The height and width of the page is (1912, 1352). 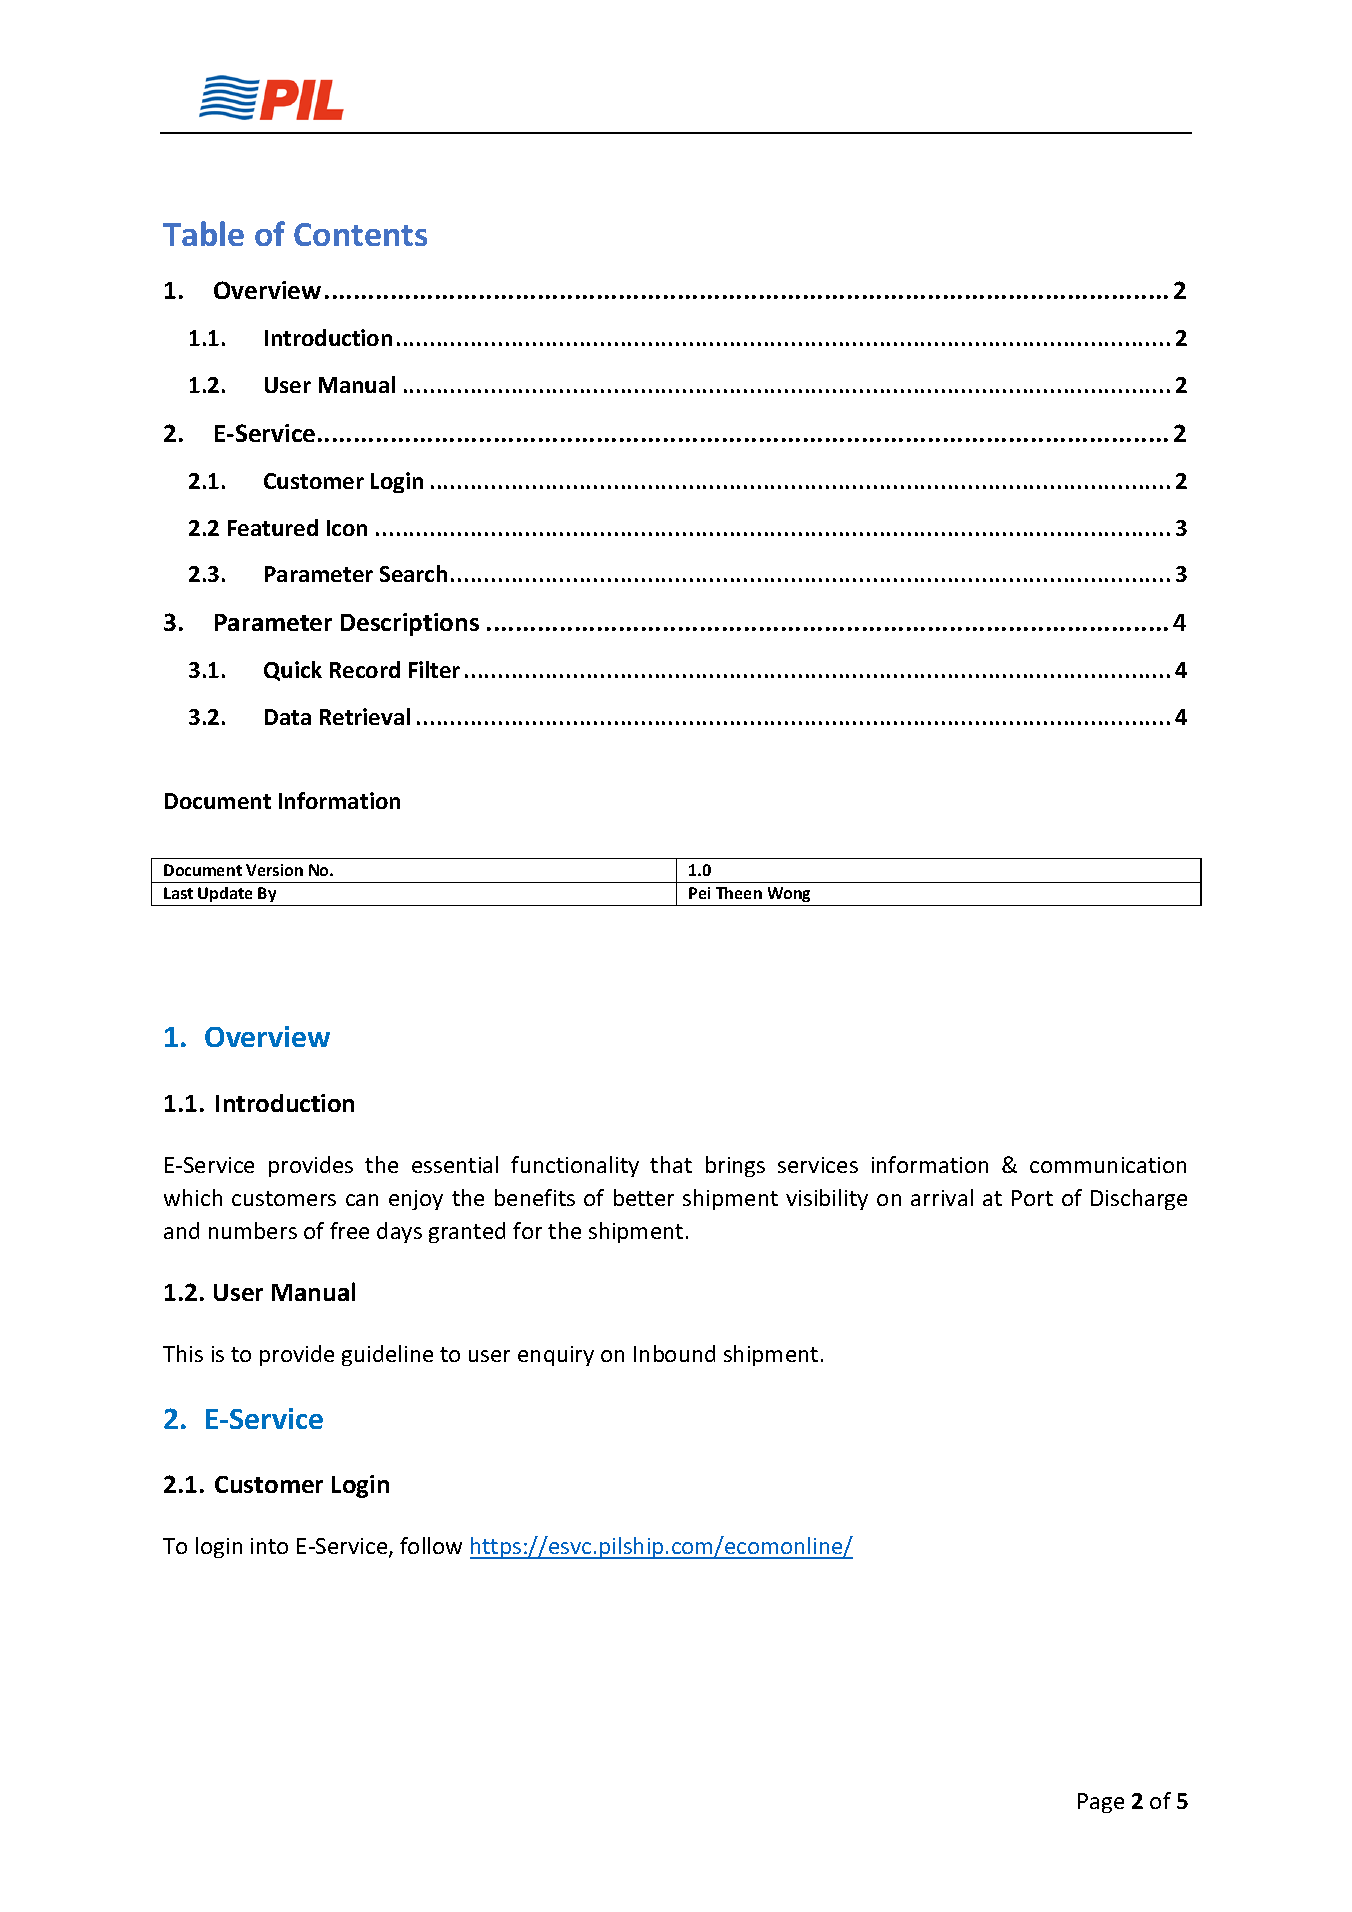 I want to click on follow, so click(x=431, y=1545).
